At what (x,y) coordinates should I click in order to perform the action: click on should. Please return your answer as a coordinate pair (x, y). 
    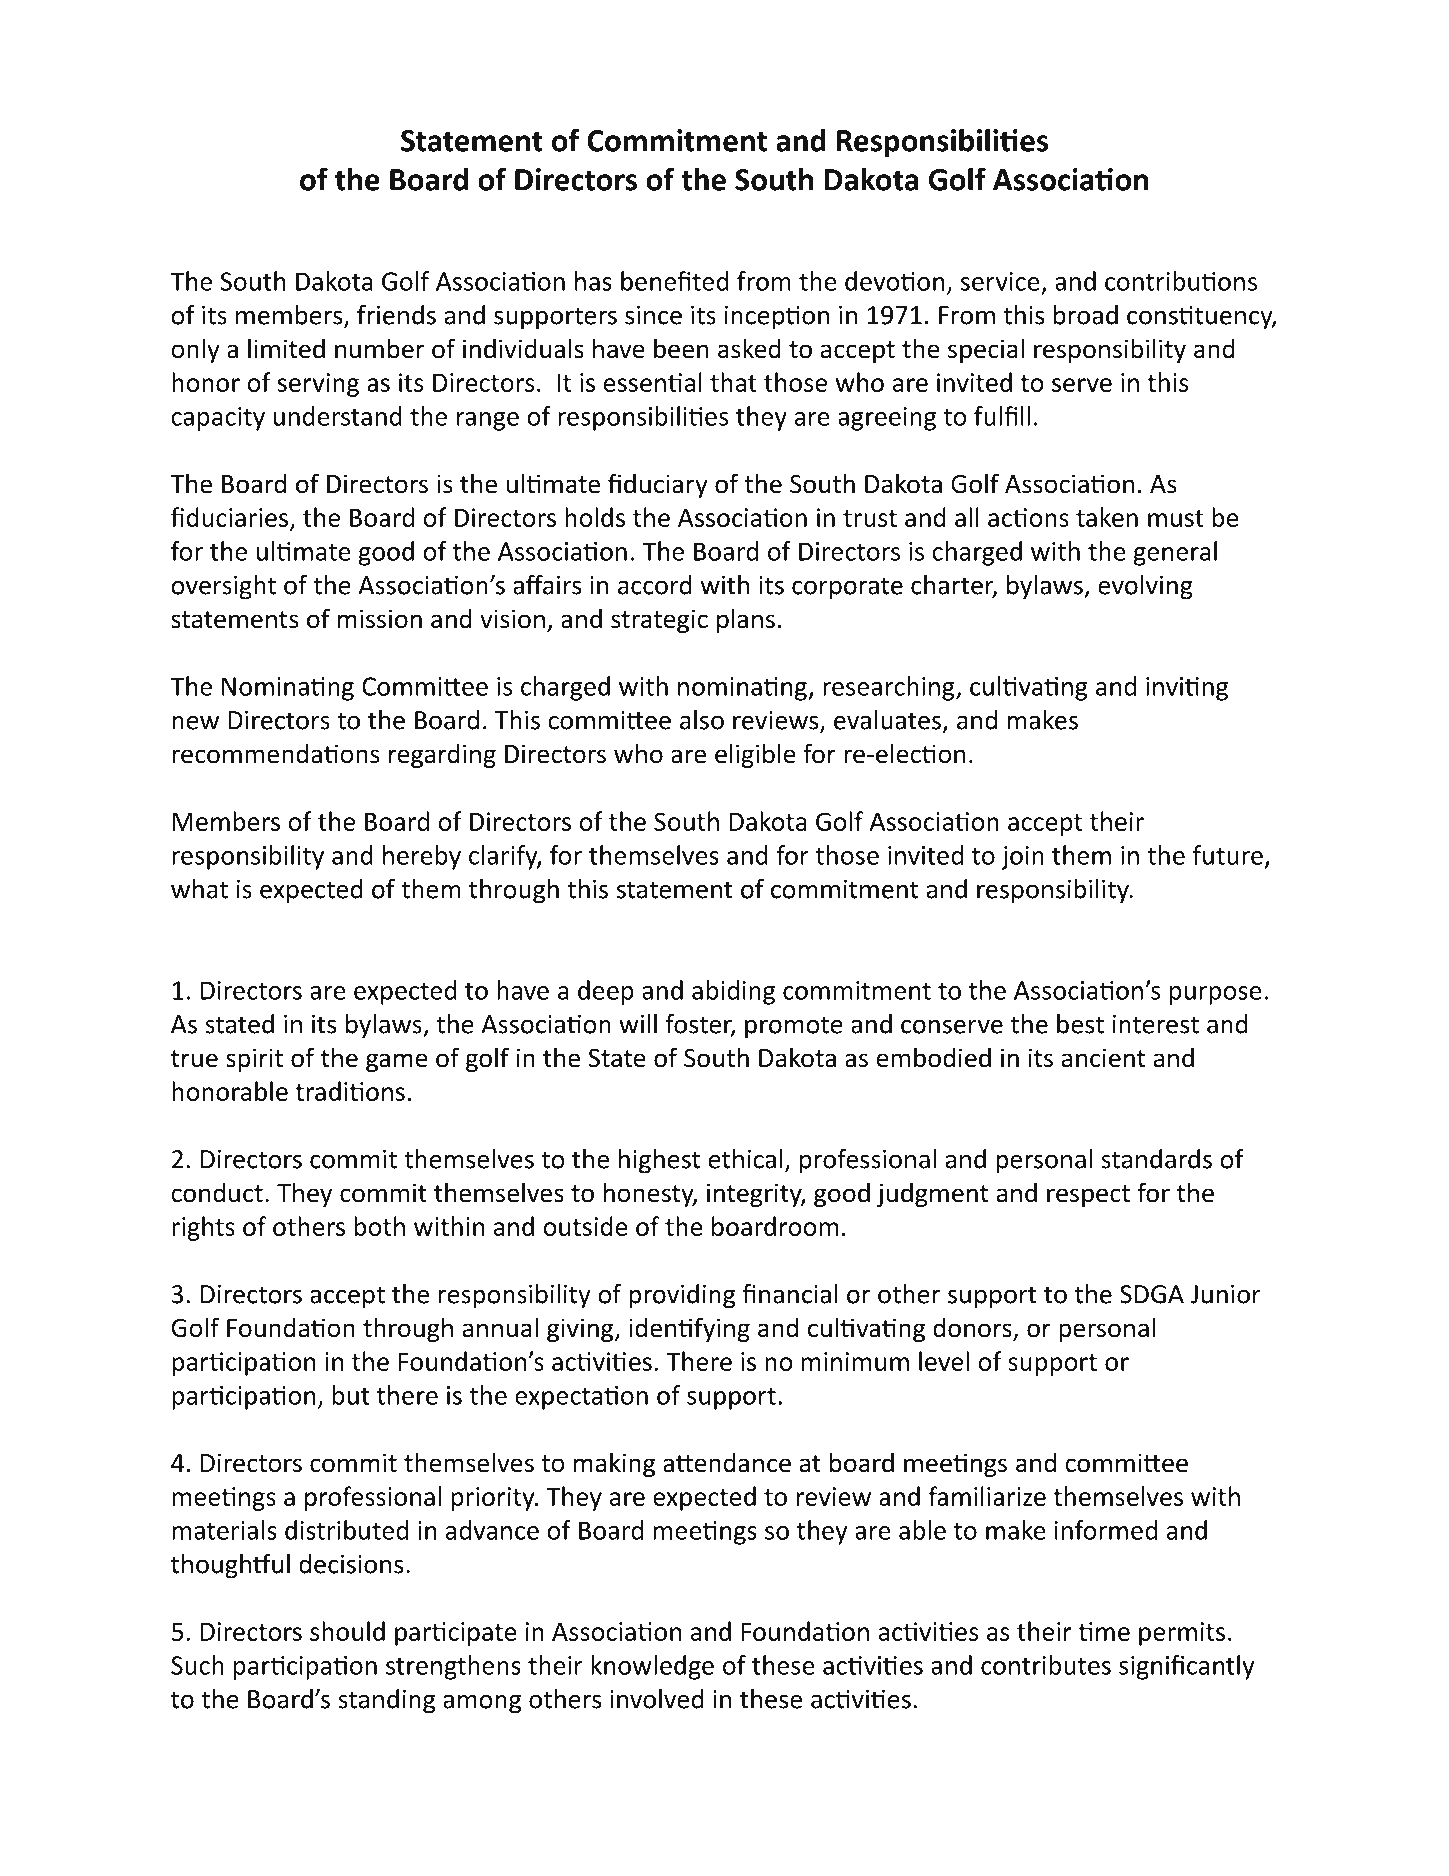
    Looking at the image, I should click on (347, 1631).
